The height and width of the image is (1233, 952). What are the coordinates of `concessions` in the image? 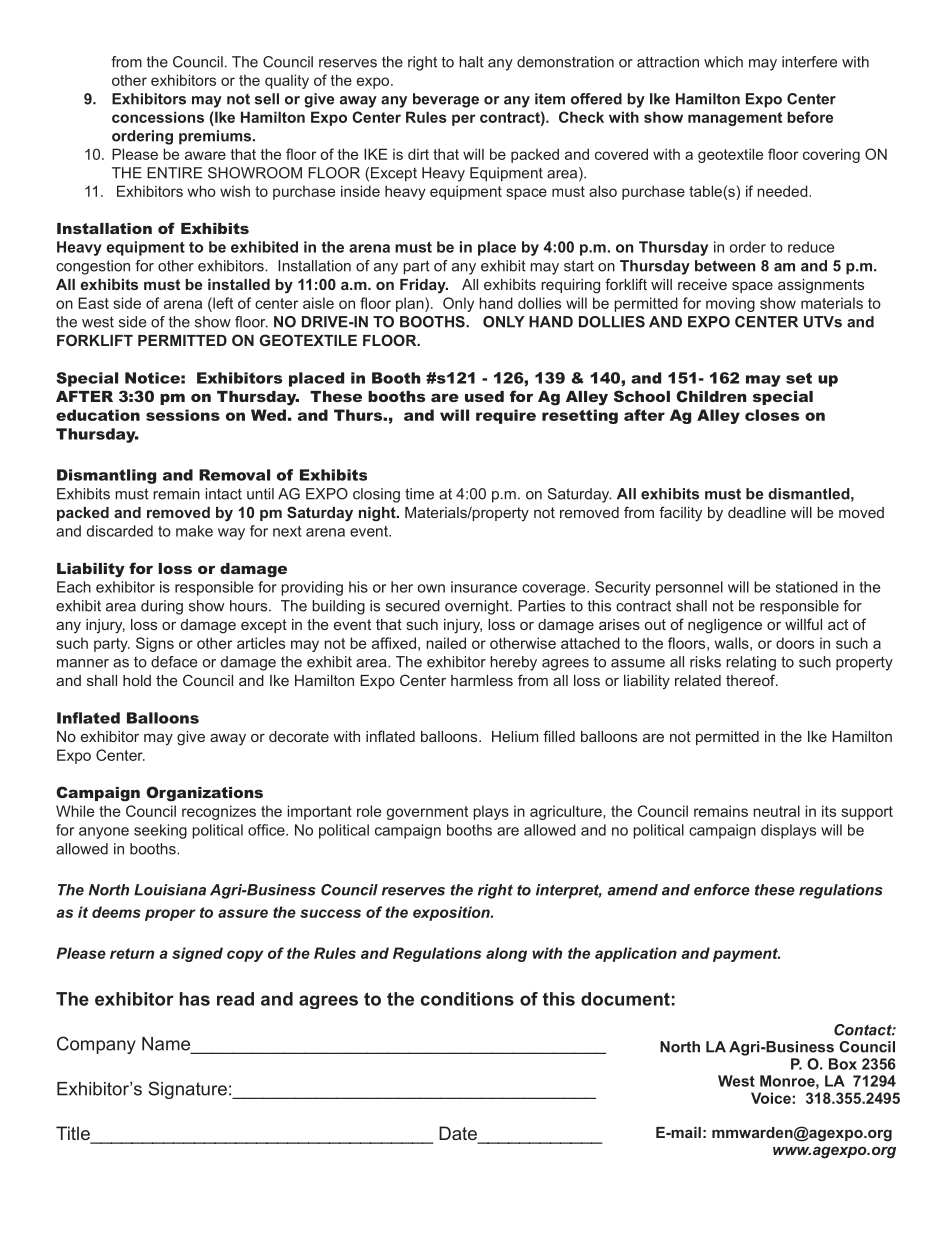 It's located at (158, 117).
